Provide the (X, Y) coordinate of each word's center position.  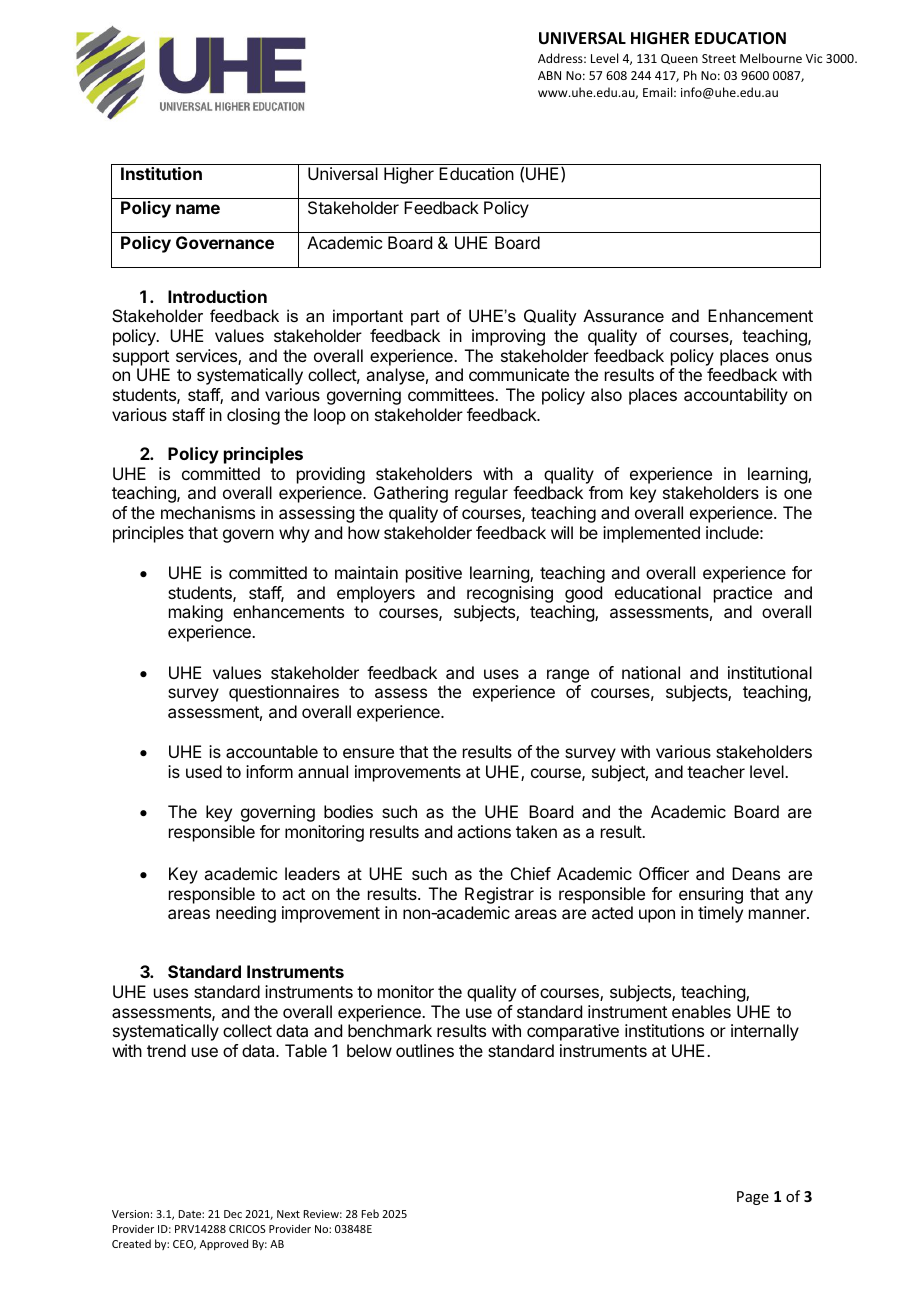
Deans (756, 873)
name (198, 209)
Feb (370, 1213)
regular (481, 494)
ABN (549, 75)
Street (719, 58)
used (204, 771)
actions (484, 831)
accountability (736, 396)
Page (753, 1198)
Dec (233, 1214)
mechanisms (208, 512)
